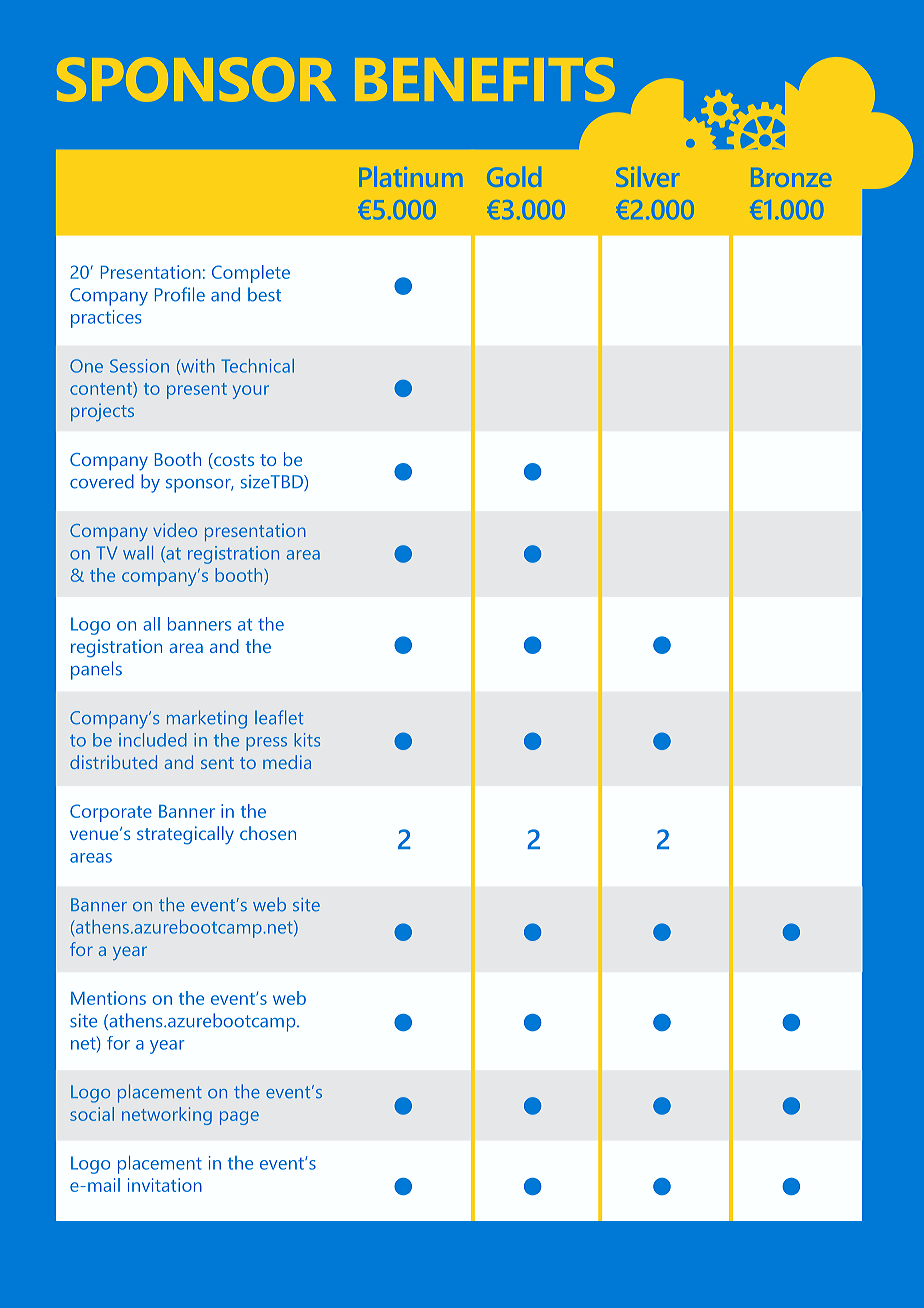  What do you see at coordinates (307, 740) in the screenshot?
I see `kits` at bounding box center [307, 740].
